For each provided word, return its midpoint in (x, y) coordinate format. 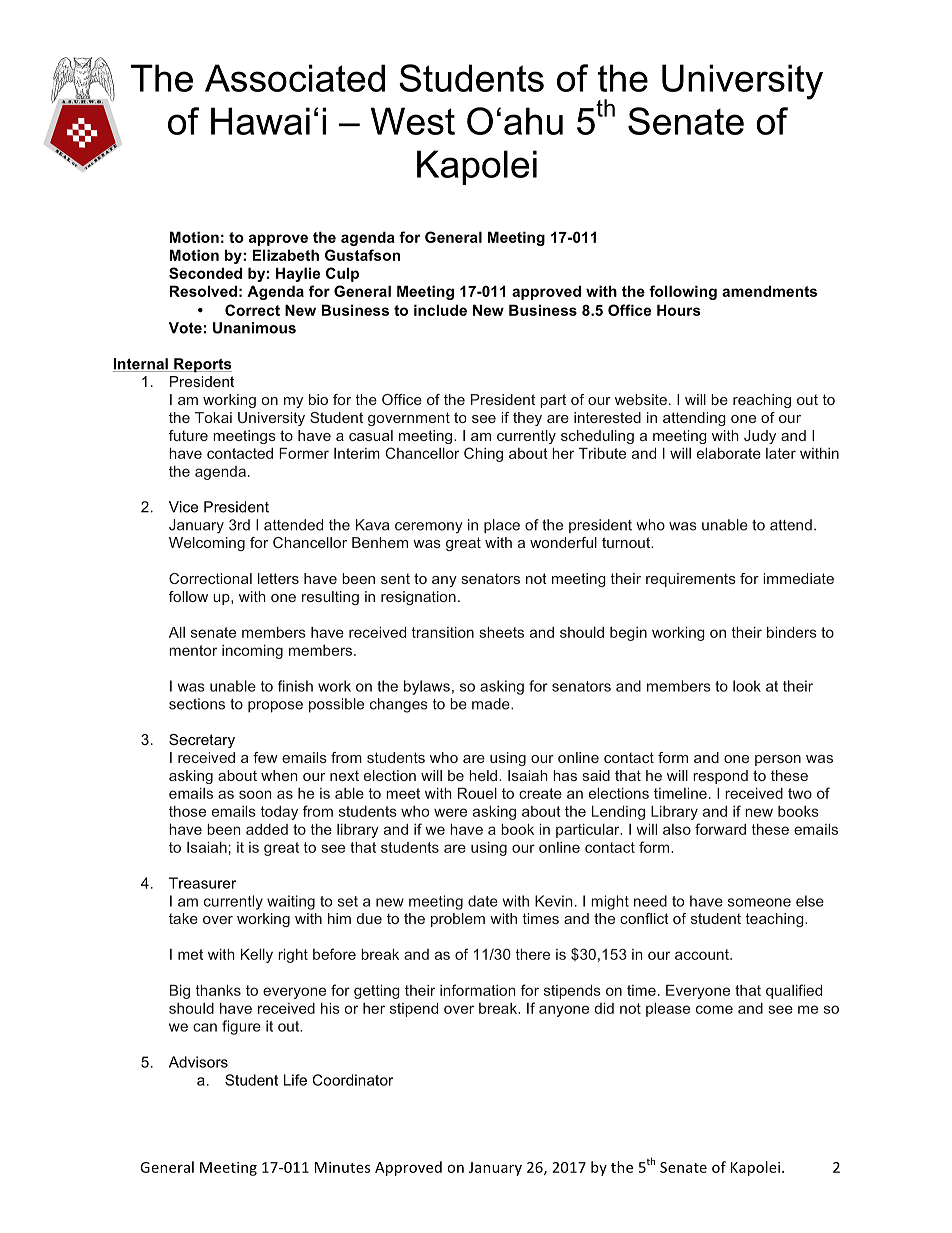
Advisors (198, 1062)
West (413, 121)
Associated (295, 78)
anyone (564, 1011)
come (714, 1009)
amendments (769, 291)
